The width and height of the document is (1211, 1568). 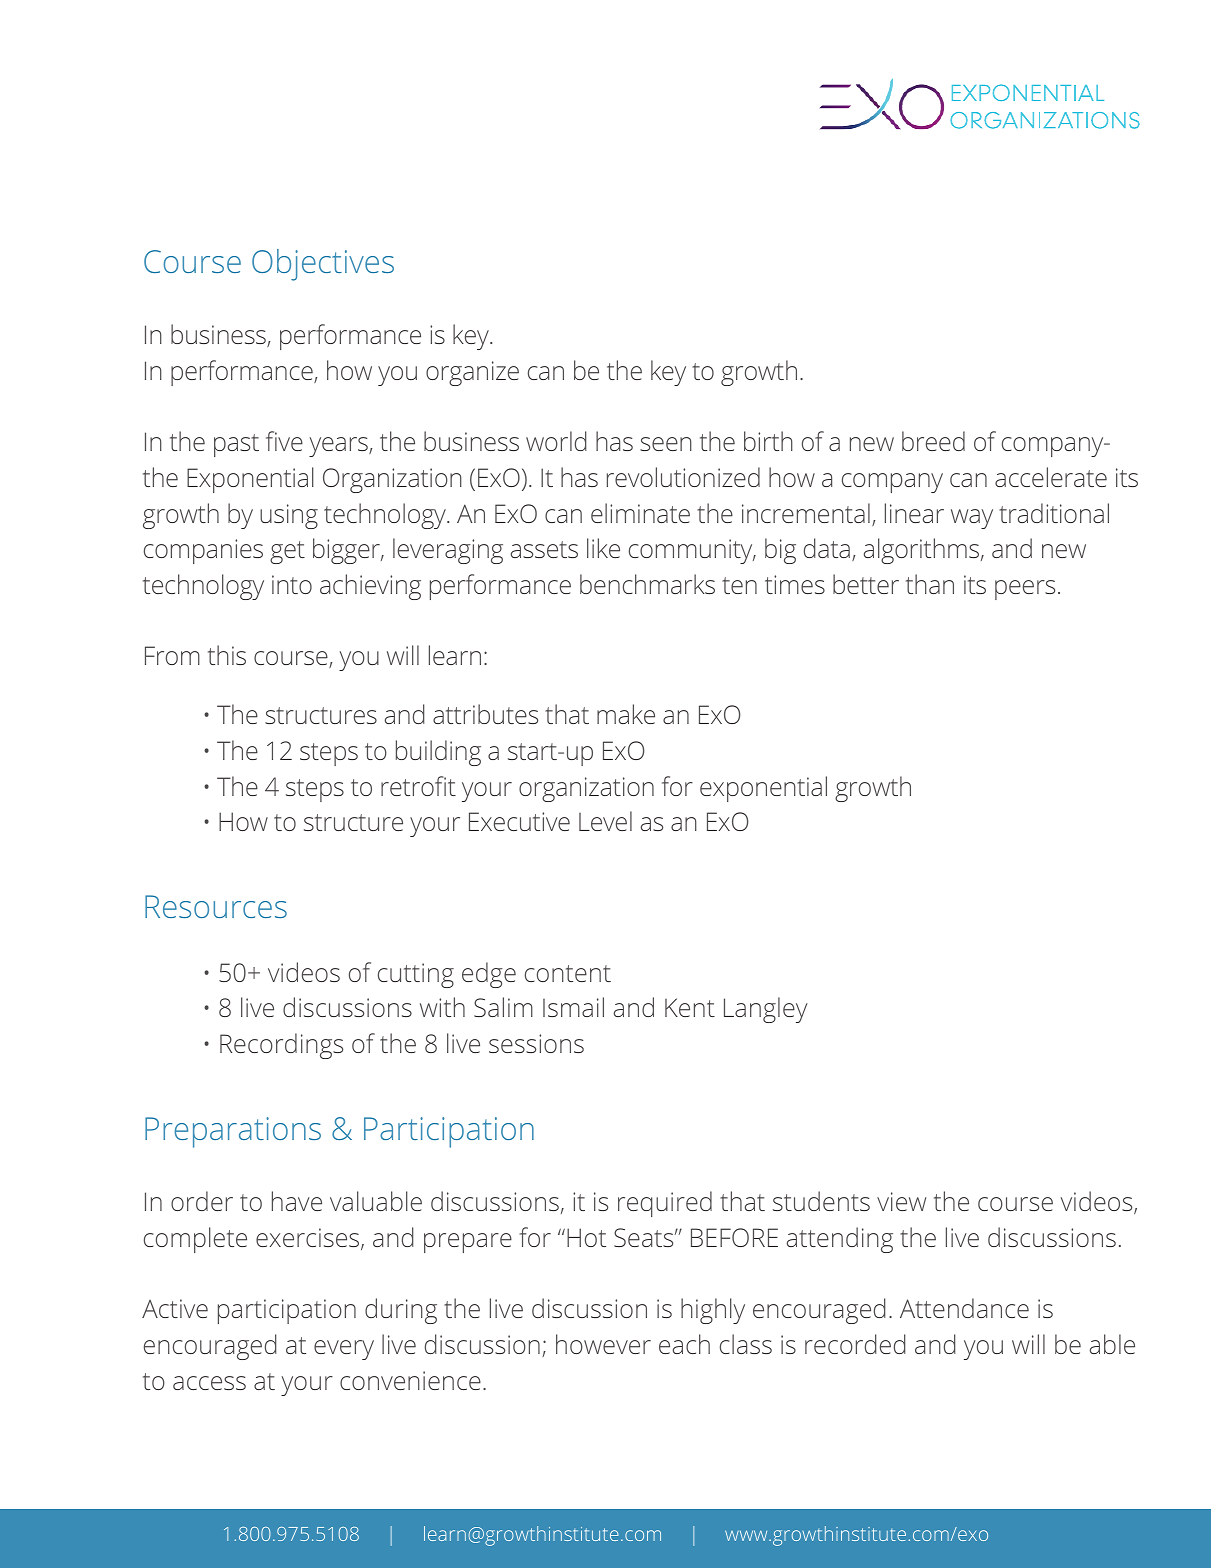 What do you see at coordinates (933, 441) in the document?
I see `breed` at bounding box center [933, 441].
